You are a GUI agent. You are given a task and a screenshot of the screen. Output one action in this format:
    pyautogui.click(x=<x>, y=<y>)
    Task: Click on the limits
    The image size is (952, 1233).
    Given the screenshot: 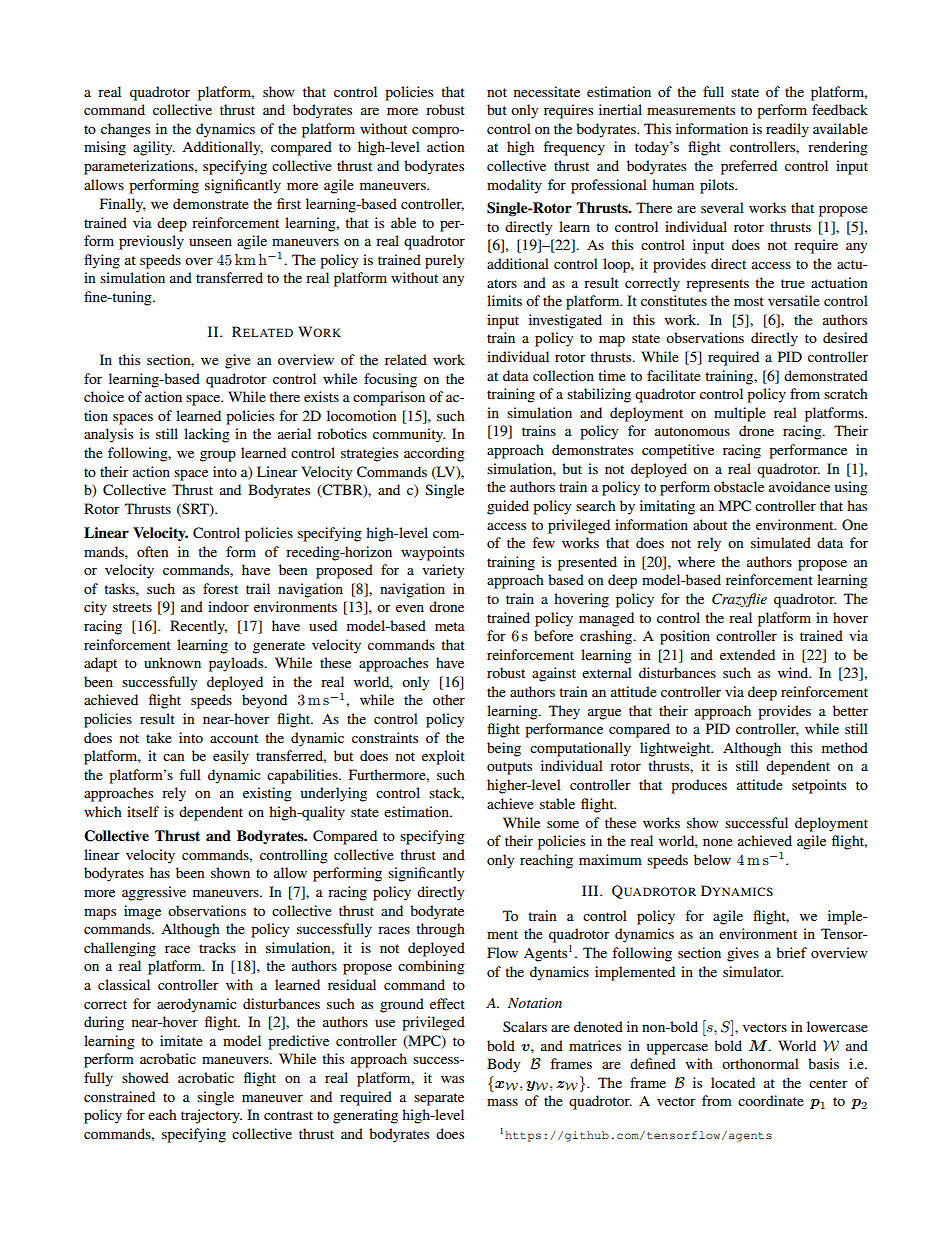 What is the action you would take?
    pyautogui.click(x=504, y=300)
